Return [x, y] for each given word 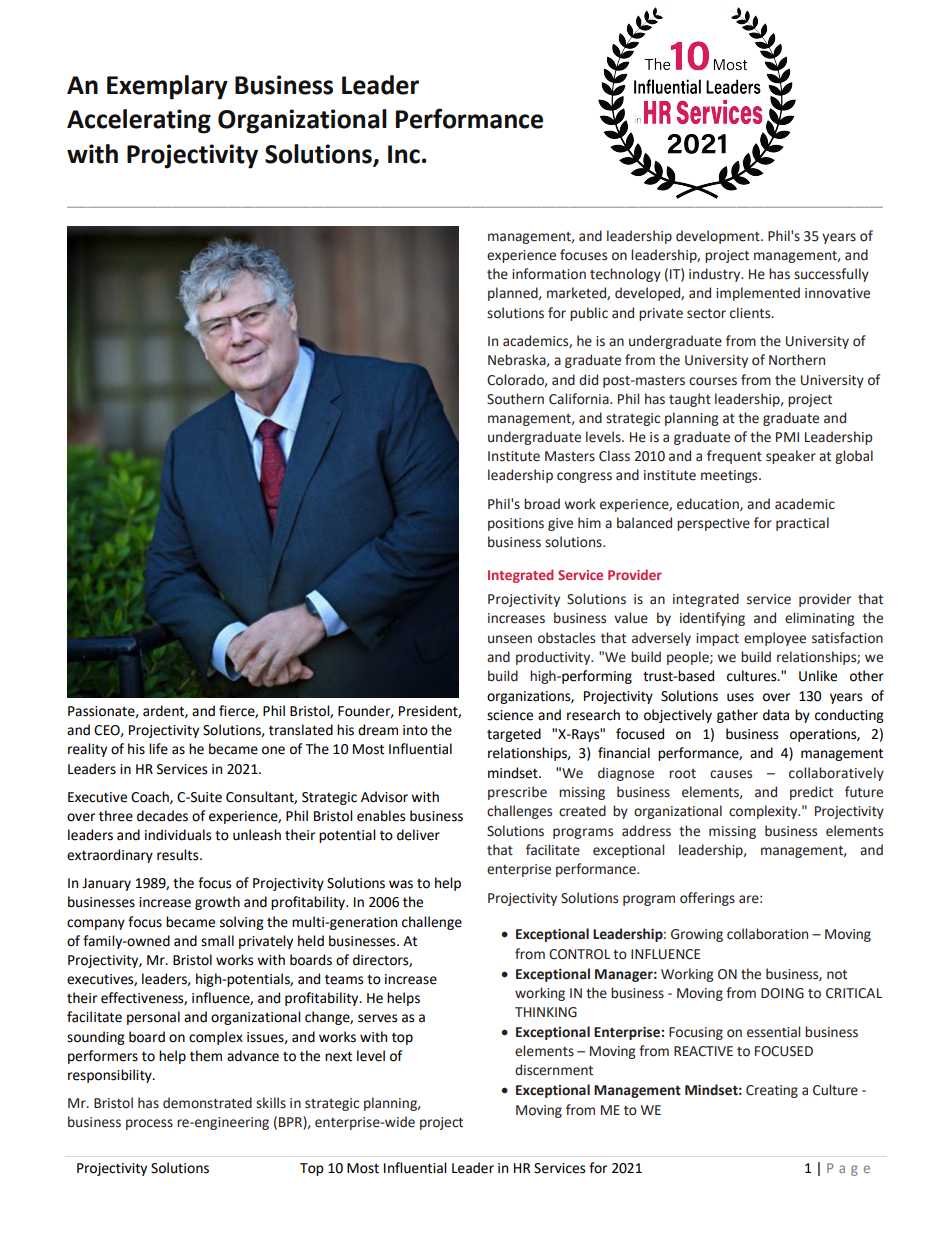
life [158, 749]
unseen [510, 639]
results [179, 855]
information [549, 274]
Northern [797, 360]
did [588, 380]
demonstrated [207, 1103]
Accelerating [139, 121]
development [719, 237]
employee [775, 639]
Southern [515, 399]
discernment [554, 1070]
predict [811, 793]
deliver [418, 835]
